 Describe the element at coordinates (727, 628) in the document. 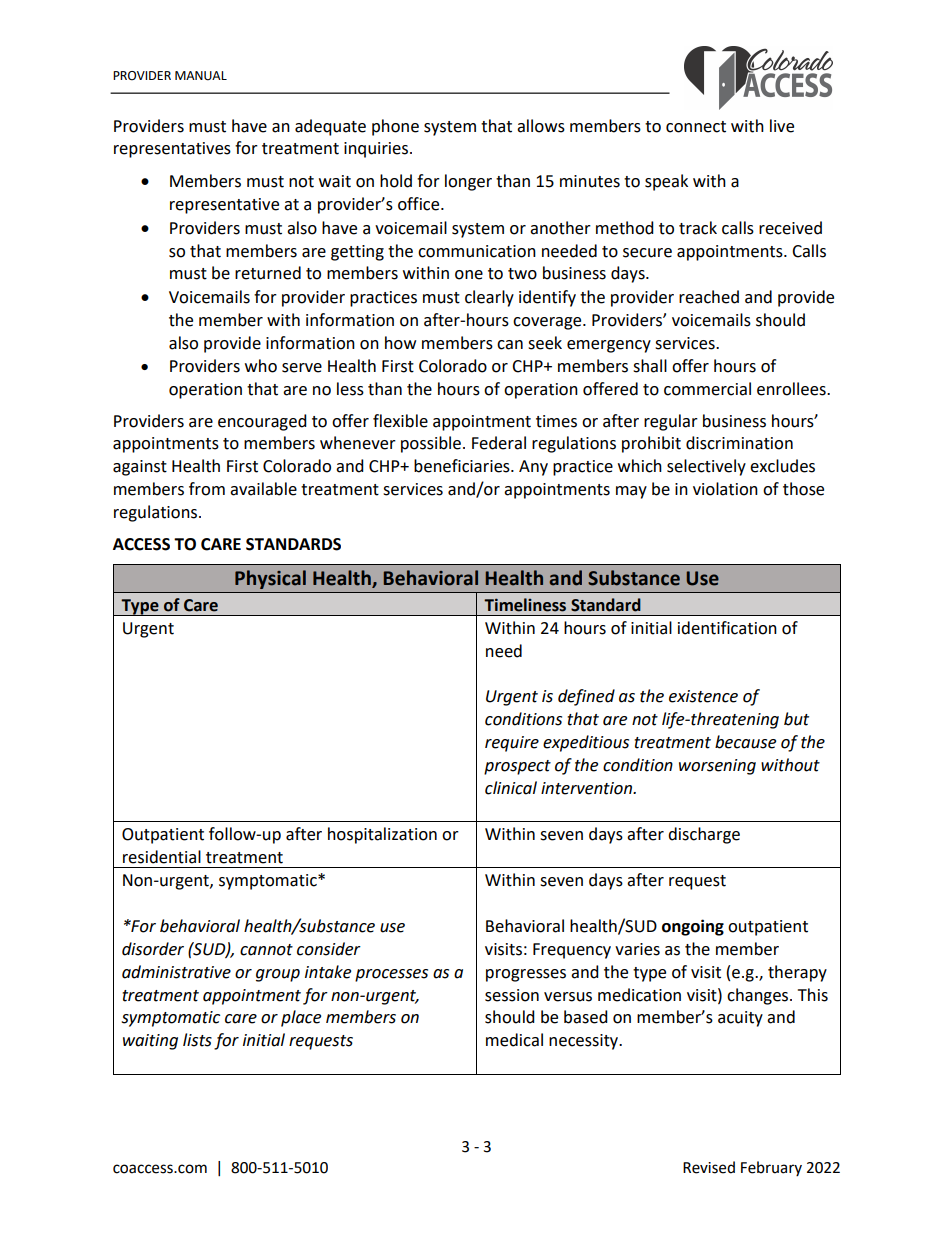

I see `identification` at that location.
